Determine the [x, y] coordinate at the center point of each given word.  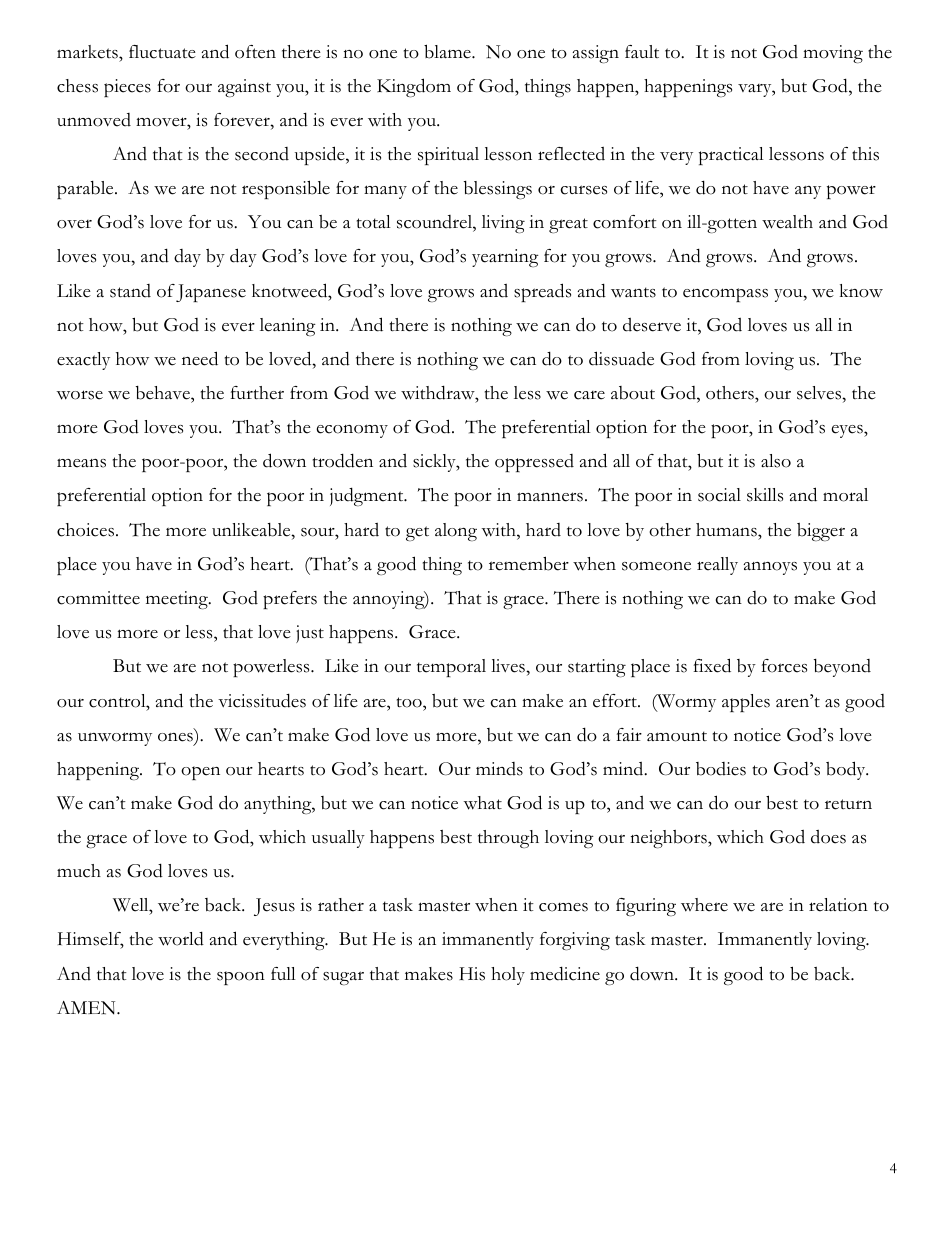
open [200, 773]
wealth [787, 222]
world [181, 938]
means [81, 463]
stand [130, 291]
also [776, 461]
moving [833, 54]
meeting [178, 600]
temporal [451, 668]
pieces [127, 88]
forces [784, 666]
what [483, 803]
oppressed [534, 463]
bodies [721, 769]
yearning [505, 258]
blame [448, 51]
